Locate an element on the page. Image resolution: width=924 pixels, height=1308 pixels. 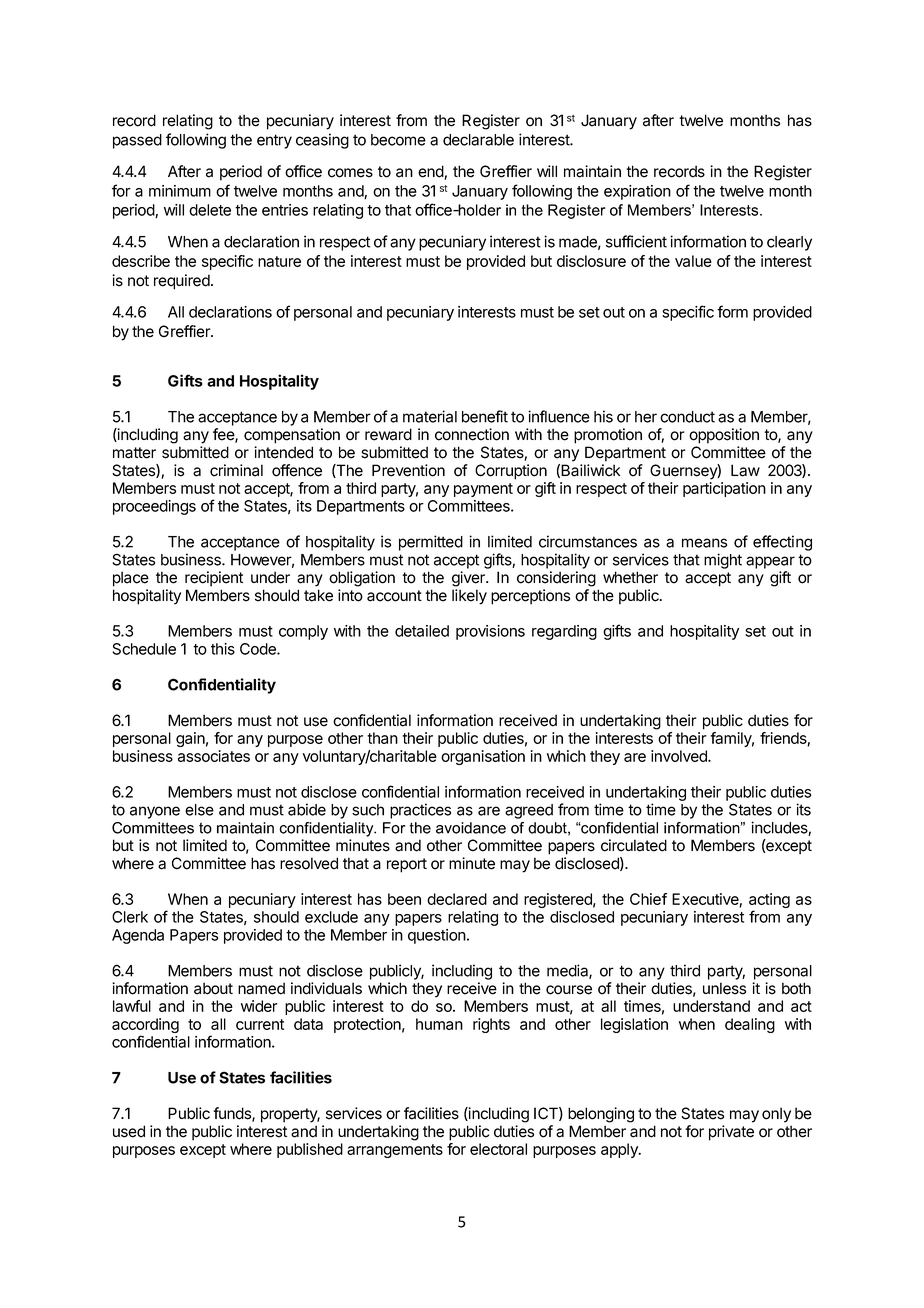
minimum is located at coordinates (180, 191).
